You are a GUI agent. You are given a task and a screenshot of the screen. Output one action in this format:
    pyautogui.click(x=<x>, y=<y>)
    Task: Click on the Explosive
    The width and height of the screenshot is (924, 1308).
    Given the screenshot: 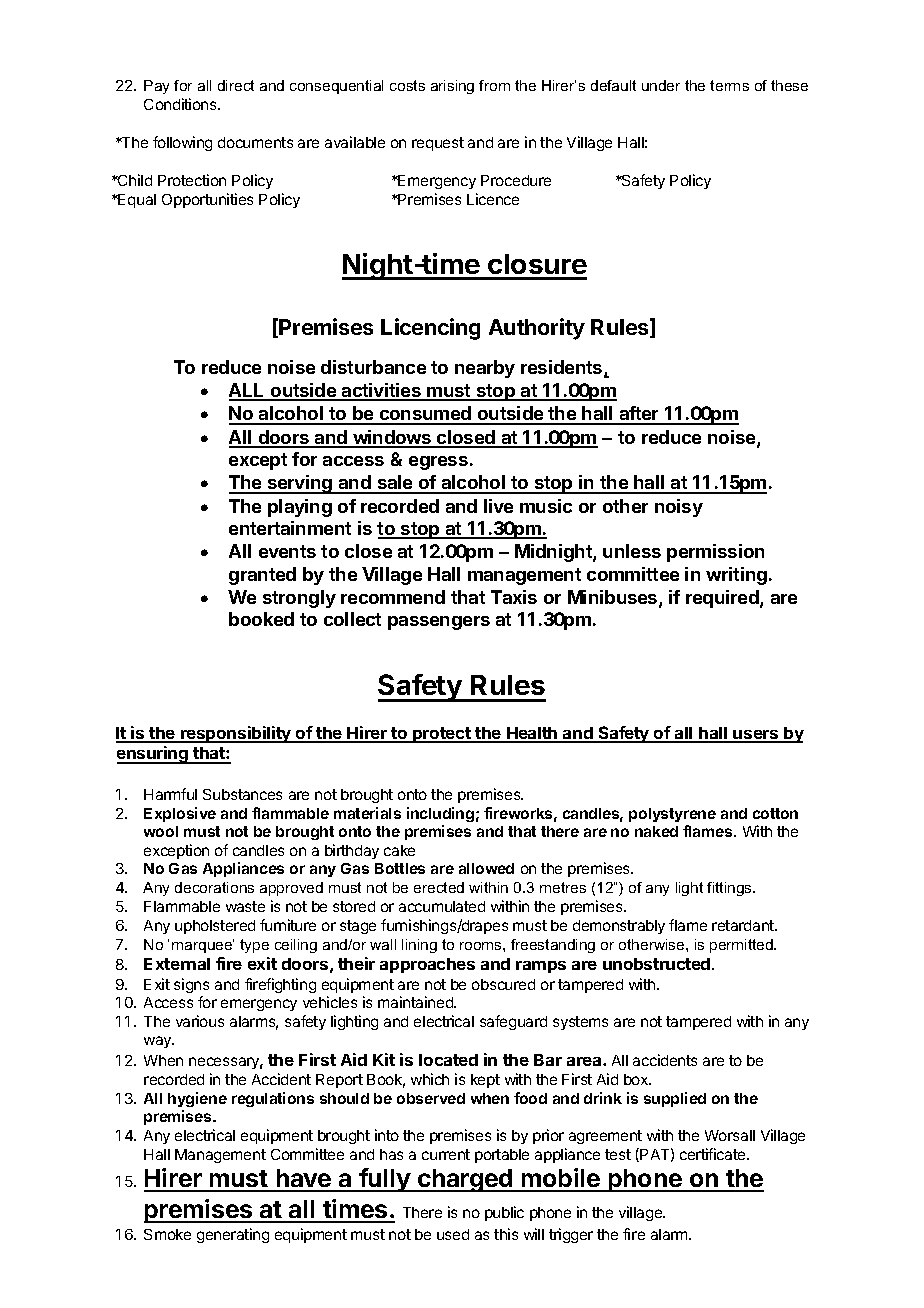 What is the action you would take?
    pyautogui.click(x=180, y=814)
